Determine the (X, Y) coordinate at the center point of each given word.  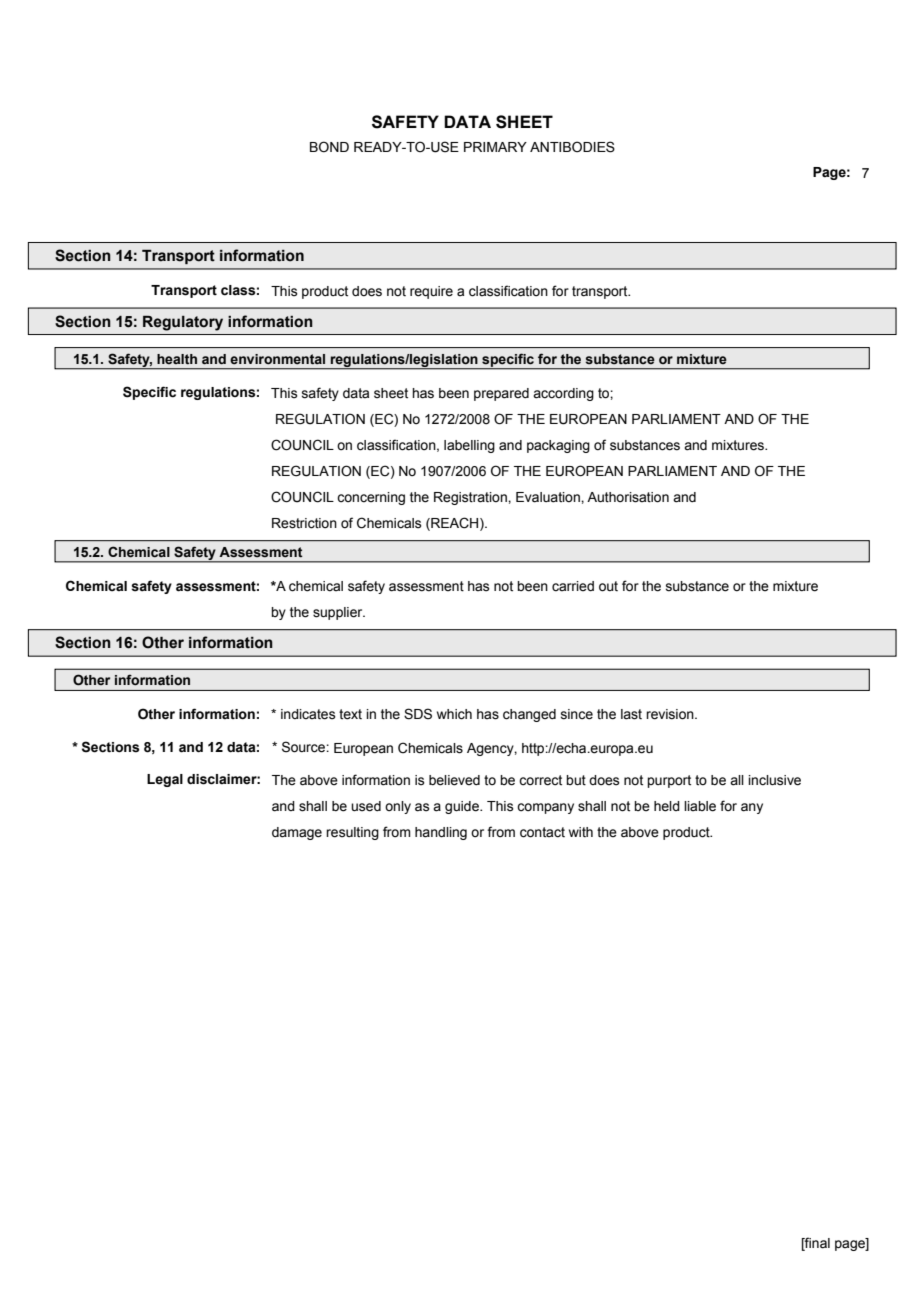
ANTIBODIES (572, 147)
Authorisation (628, 497)
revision (671, 714)
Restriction (304, 523)
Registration (471, 498)
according (563, 394)
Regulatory (183, 323)
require (431, 292)
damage (297, 833)
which (454, 714)
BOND (329, 147)
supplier (339, 613)
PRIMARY (495, 147)
